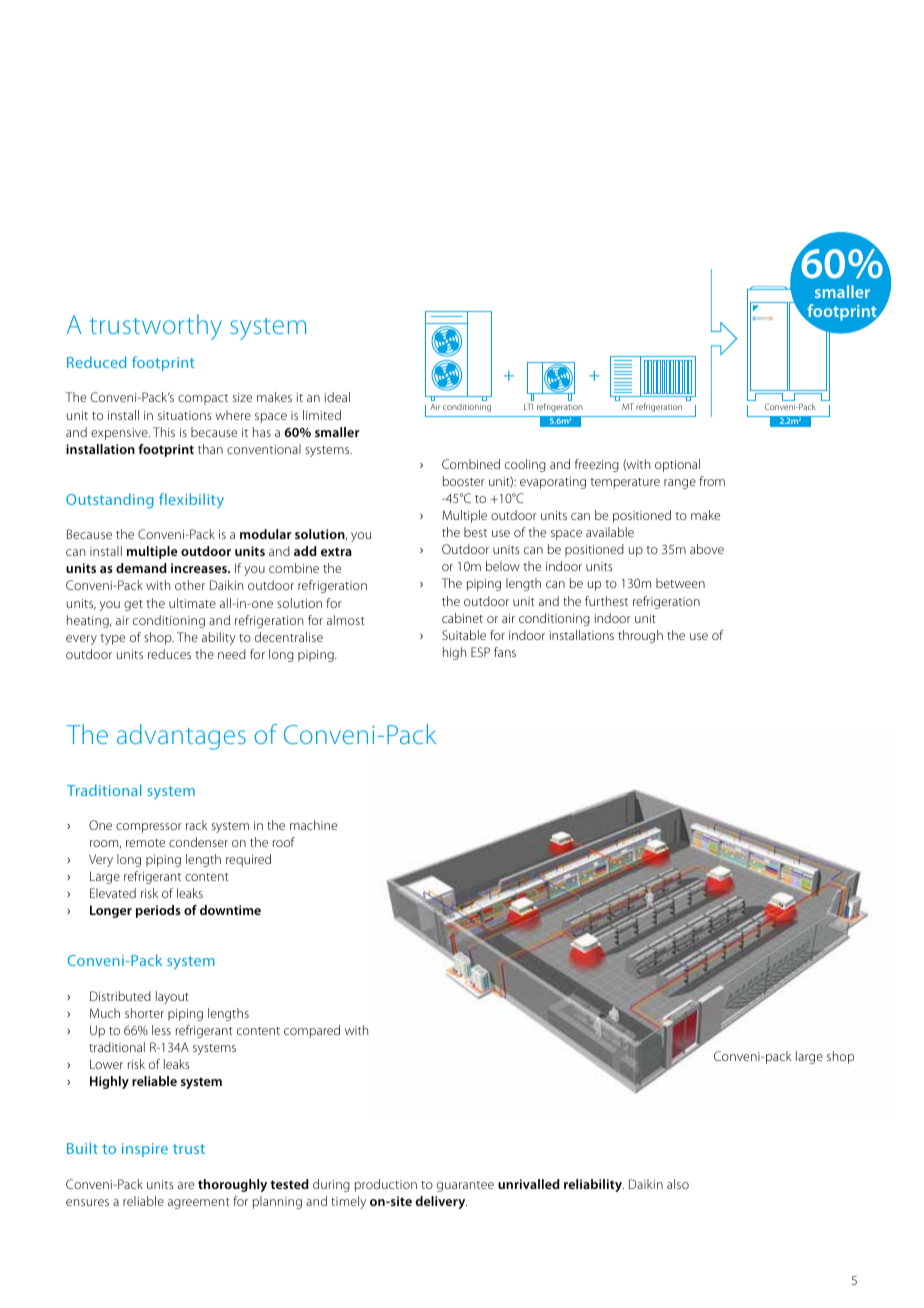 The image size is (924, 1308). What do you see at coordinates (640, 636) in the page?
I see `through` at bounding box center [640, 636].
